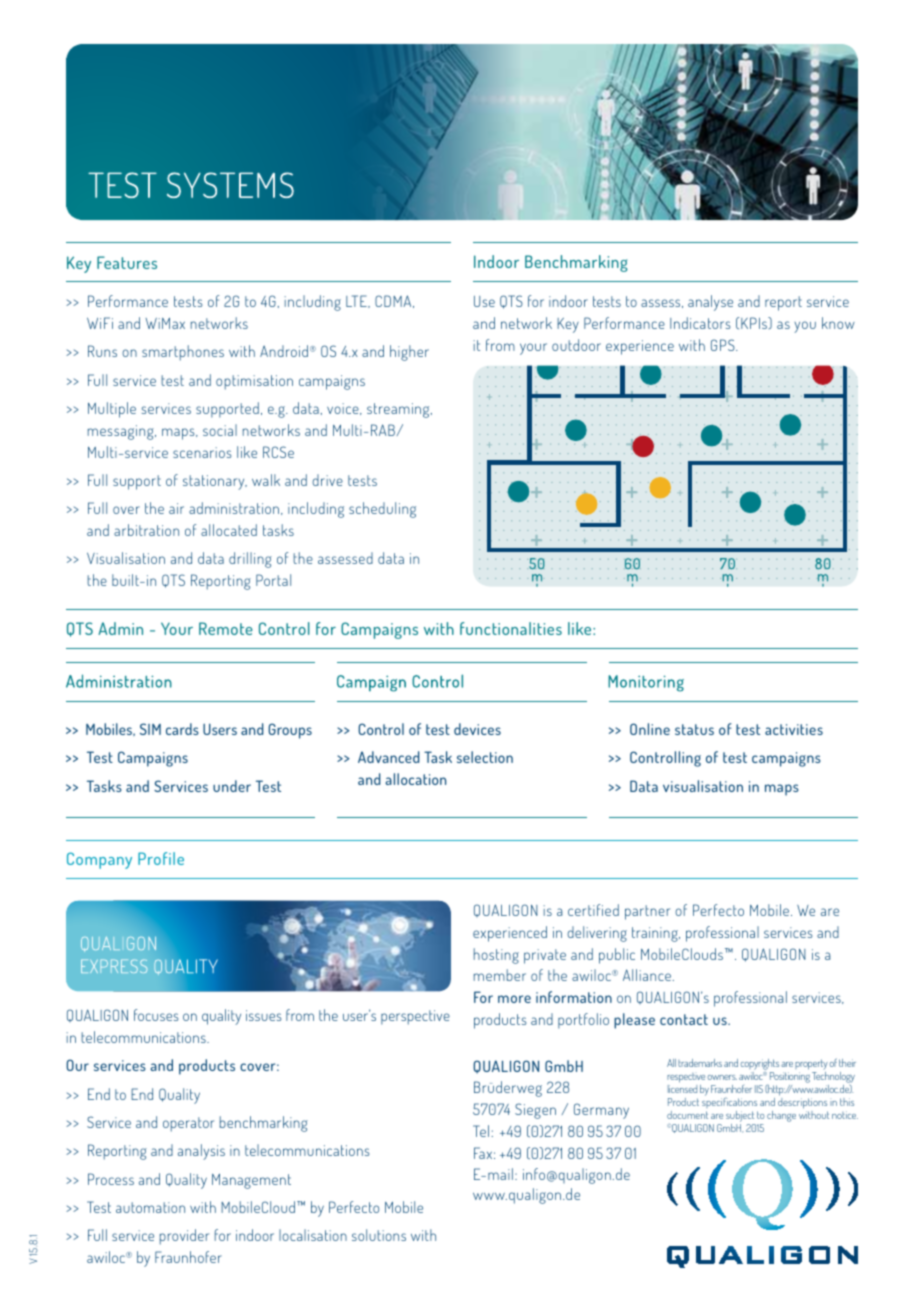 The image size is (924, 1308). What do you see at coordinates (161, 858) in the image?
I see `Profile` at bounding box center [161, 858].
